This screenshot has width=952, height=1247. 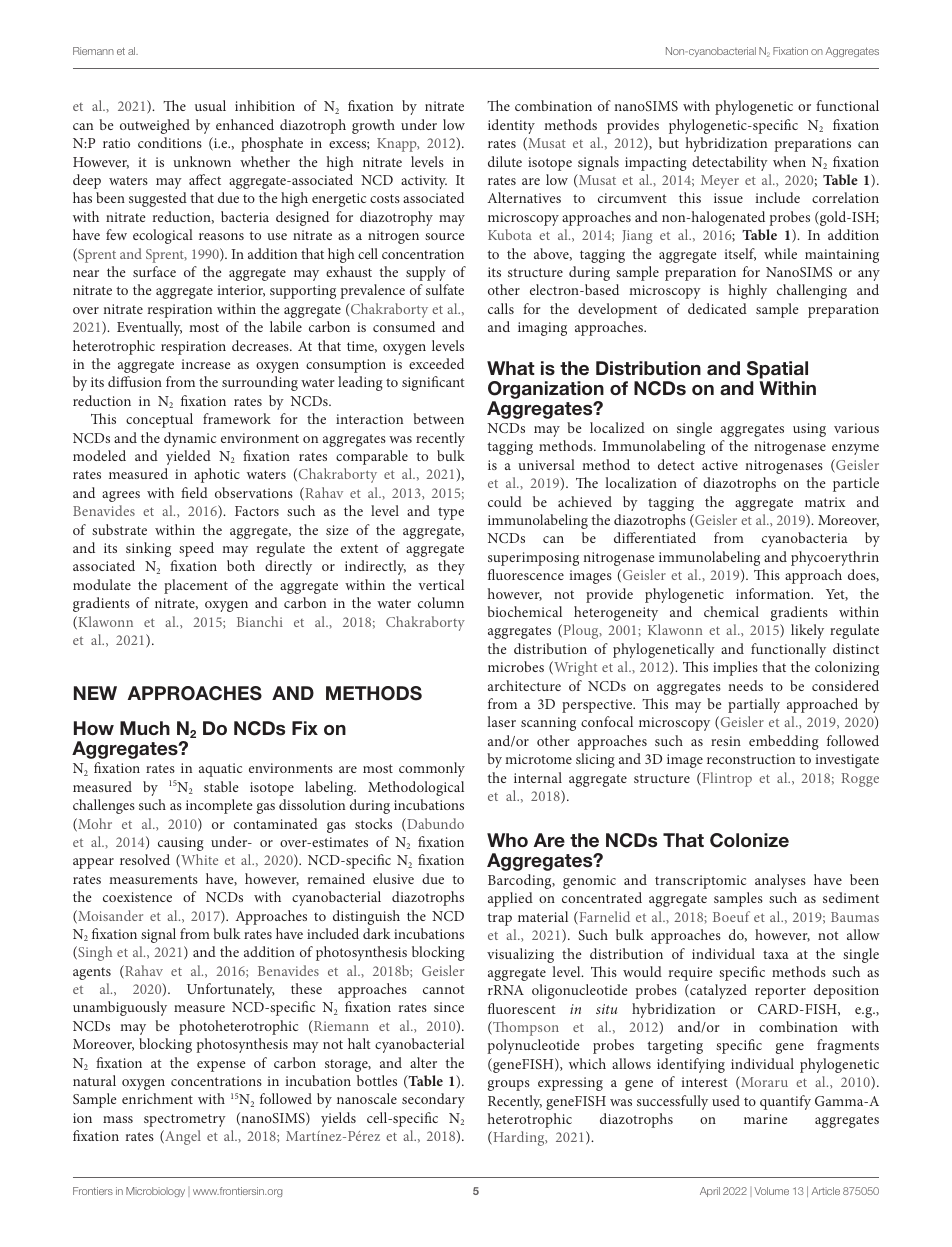 I want to click on analyses, so click(x=780, y=881).
